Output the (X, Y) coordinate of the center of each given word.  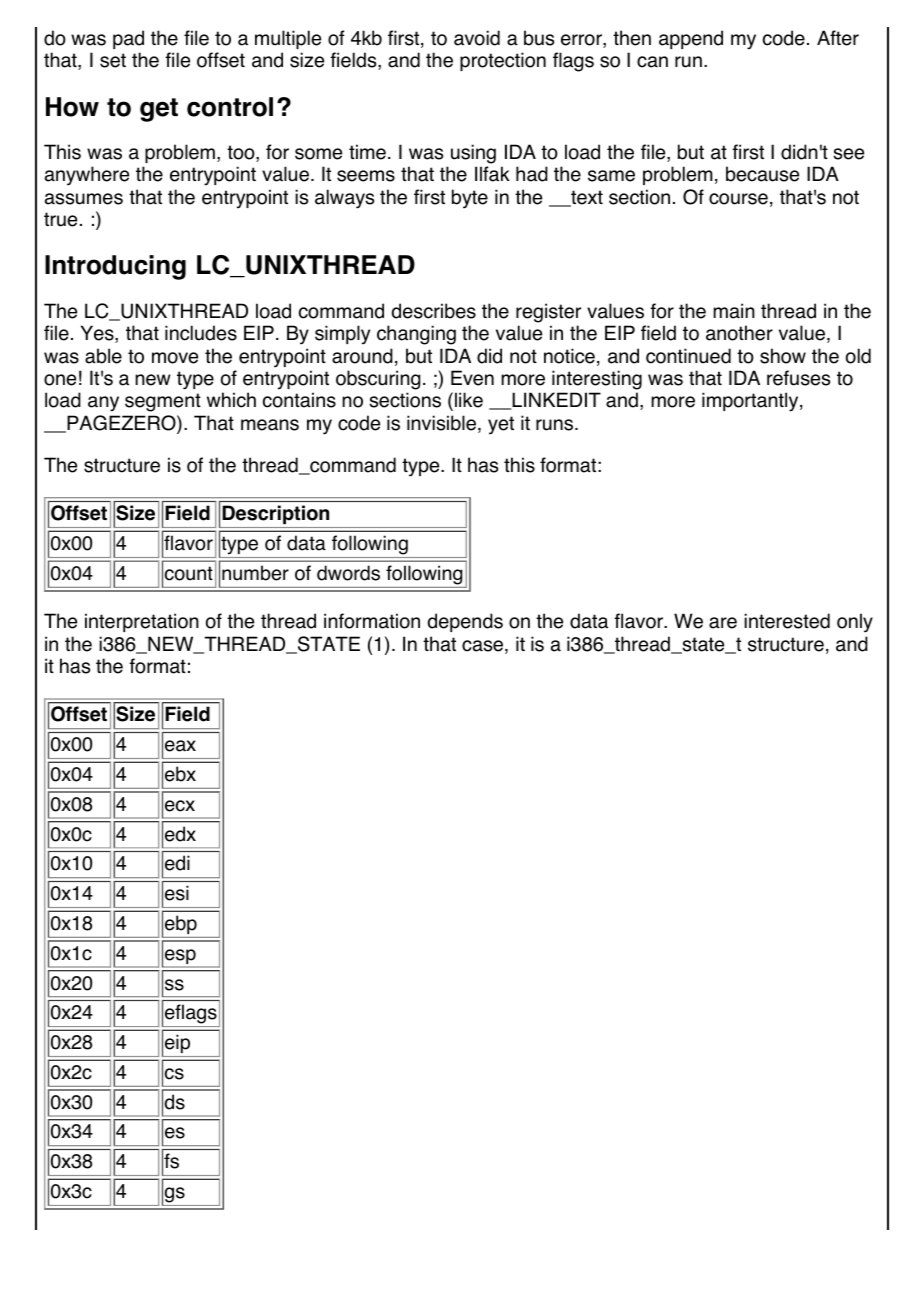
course (738, 199)
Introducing (115, 267)
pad (128, 39)
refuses (798, 378)
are (723, 623)
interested (787, 621)
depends (465, 622)
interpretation (142, 622)
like (469, 400)
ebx (180, 774)
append (691, 39)
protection (503, 61)
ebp (180, 926)
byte (470, 199)
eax (180, 746)
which (231, 400)
